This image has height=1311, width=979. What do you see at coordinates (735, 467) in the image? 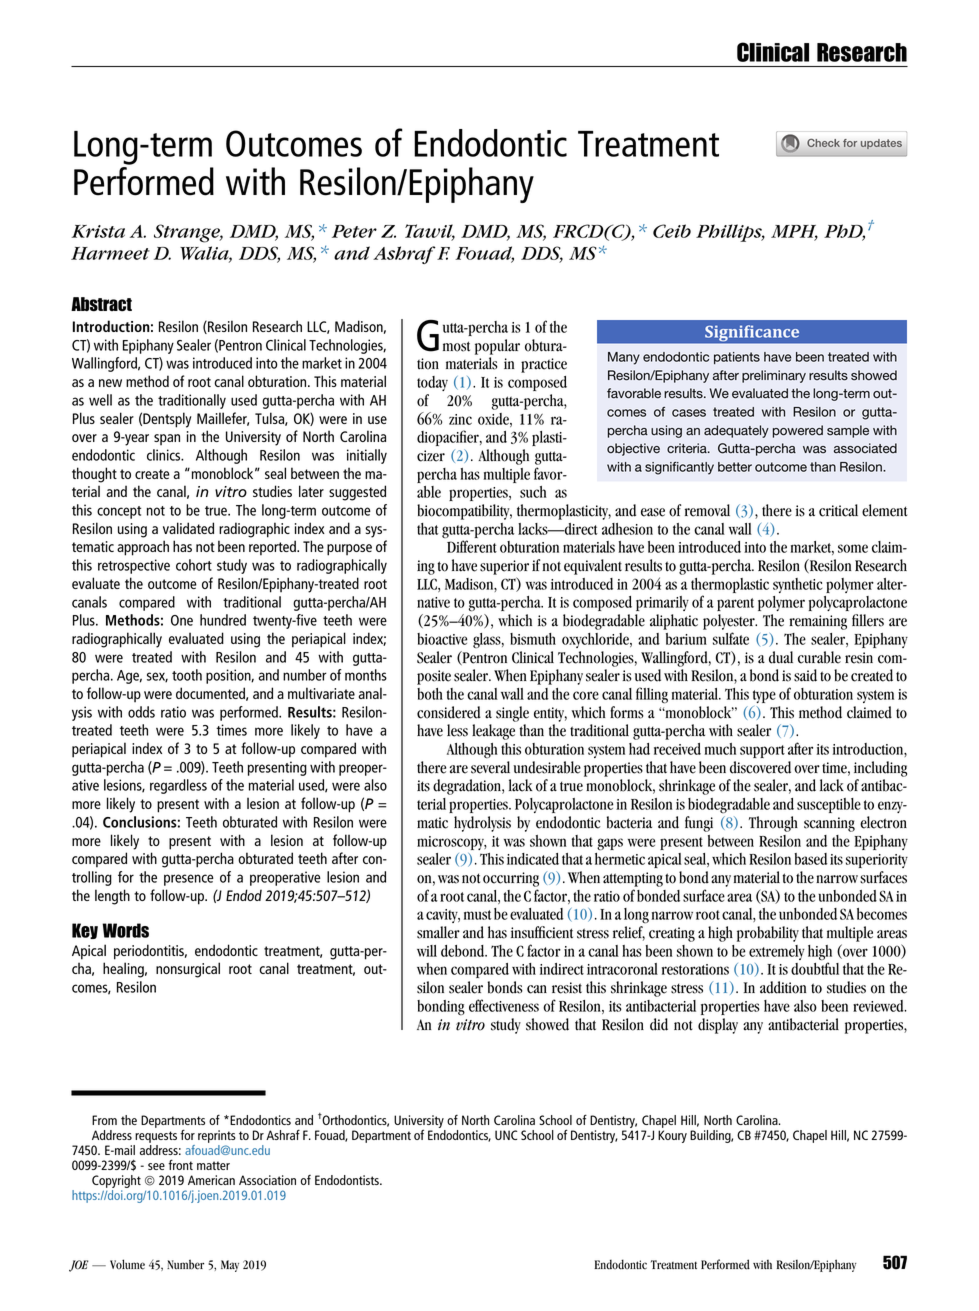
I see `better` at bounding box center [735, 467].
